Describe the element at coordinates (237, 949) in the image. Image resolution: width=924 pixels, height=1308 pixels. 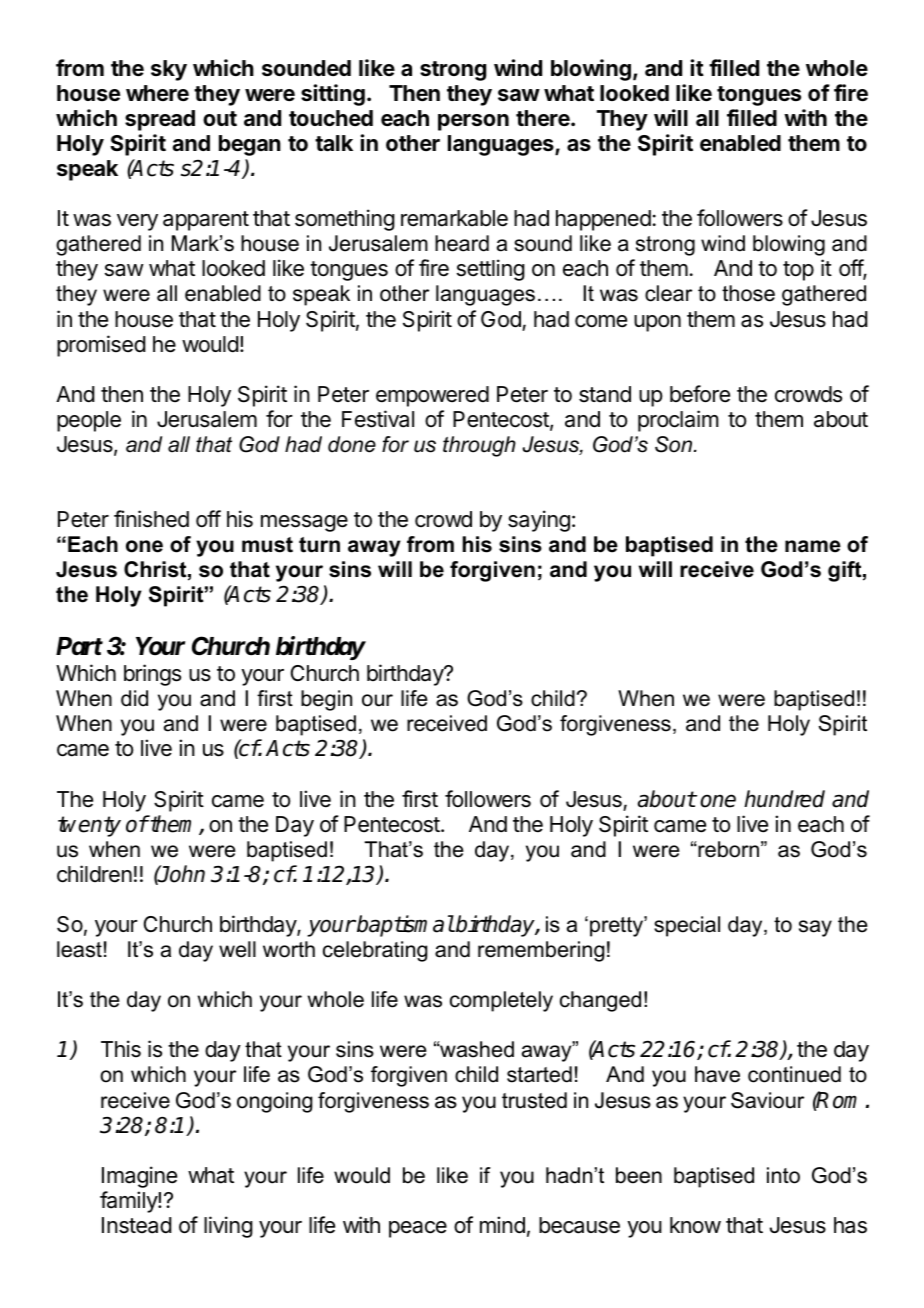
I see `well` at that location.
